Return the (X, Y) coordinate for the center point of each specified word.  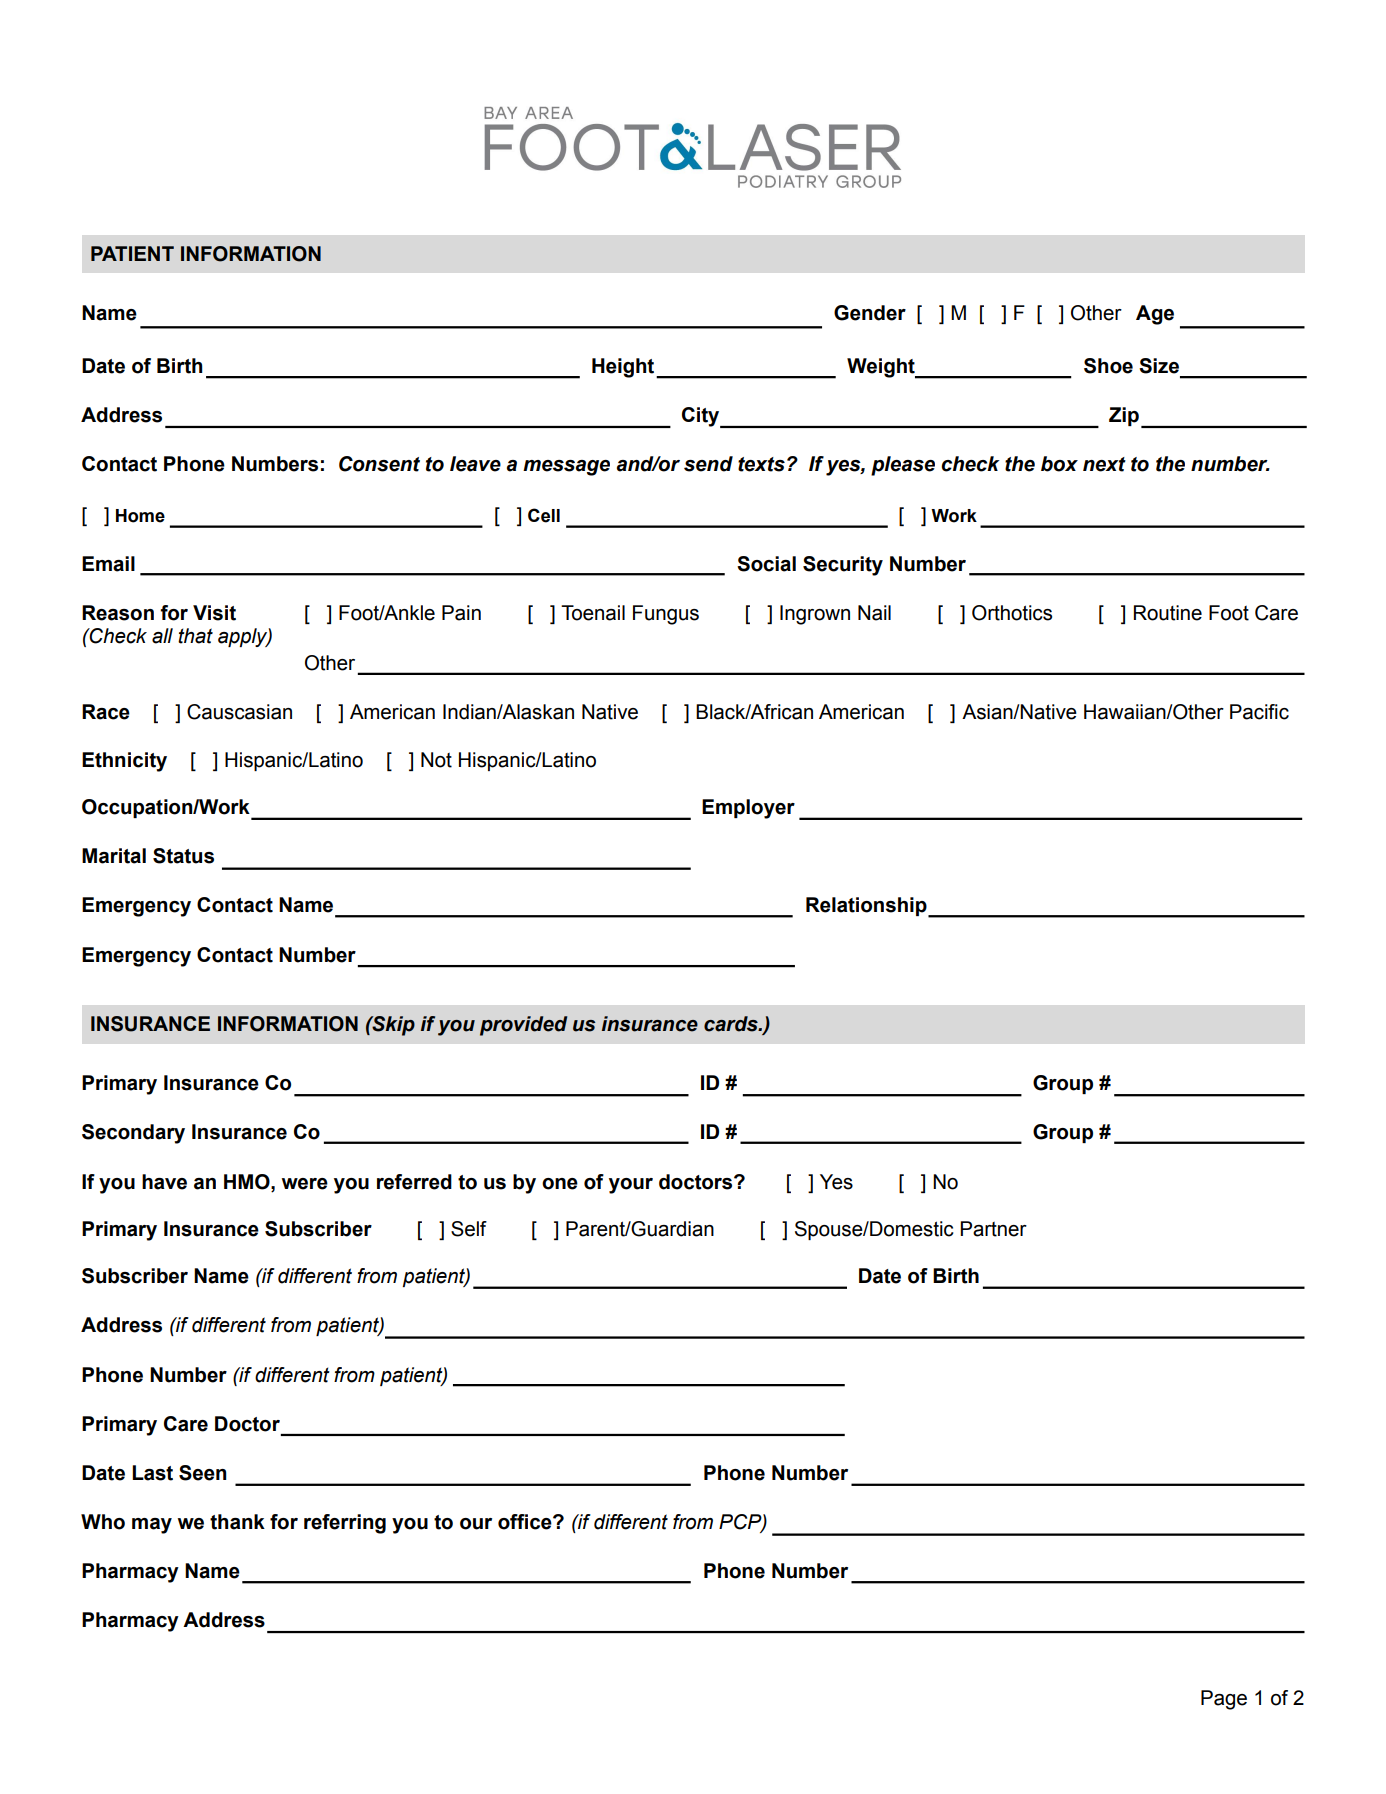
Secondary (133, 1134)
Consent (379, 464)
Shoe (1108, 366)
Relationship (867, 907)
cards (732, 1024)
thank (237, 1522)
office (526, 1522)
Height (624, 368)
